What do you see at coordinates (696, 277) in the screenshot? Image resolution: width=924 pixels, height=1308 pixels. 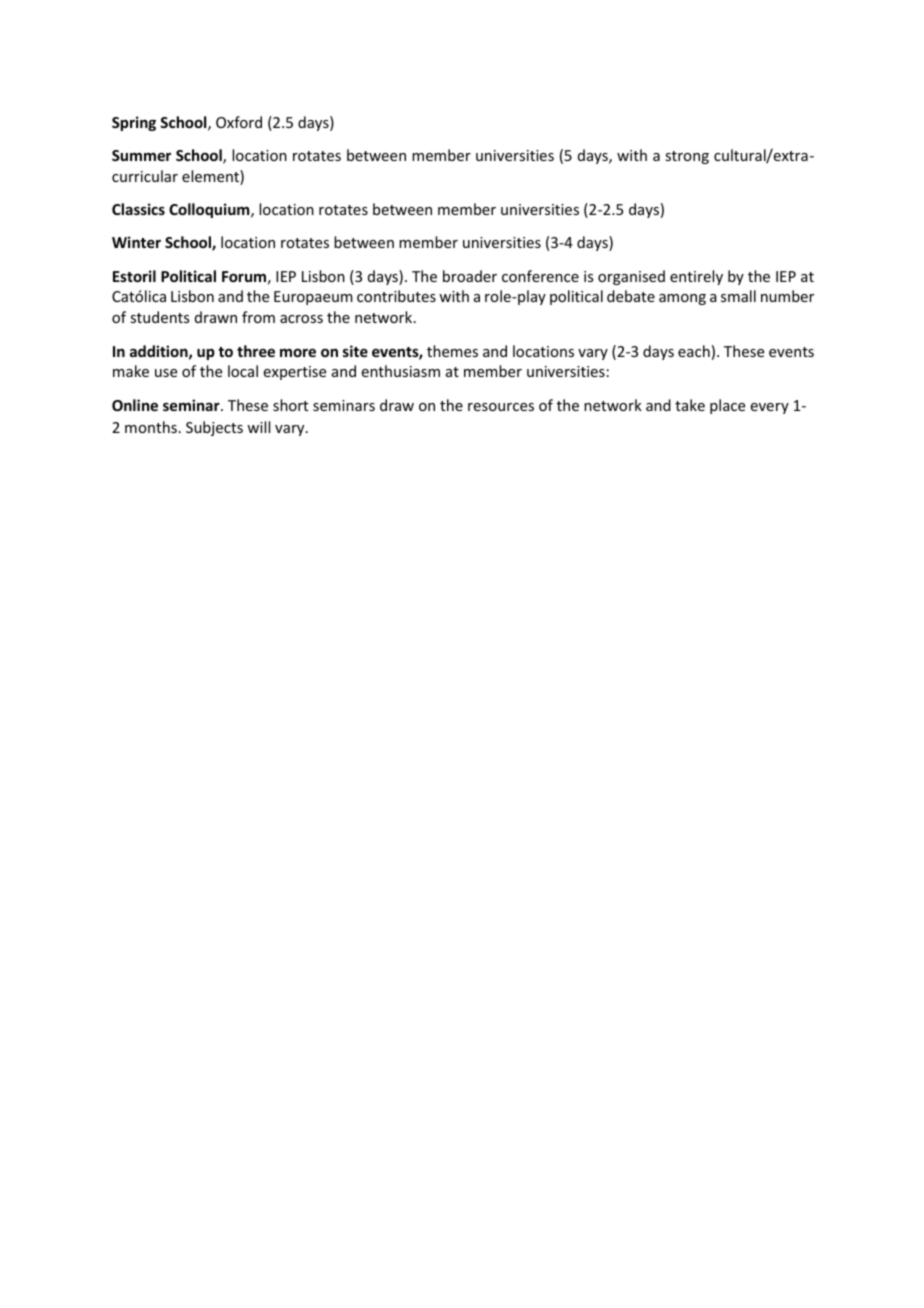 I see `entirely` at bounding box center [696, 277].
